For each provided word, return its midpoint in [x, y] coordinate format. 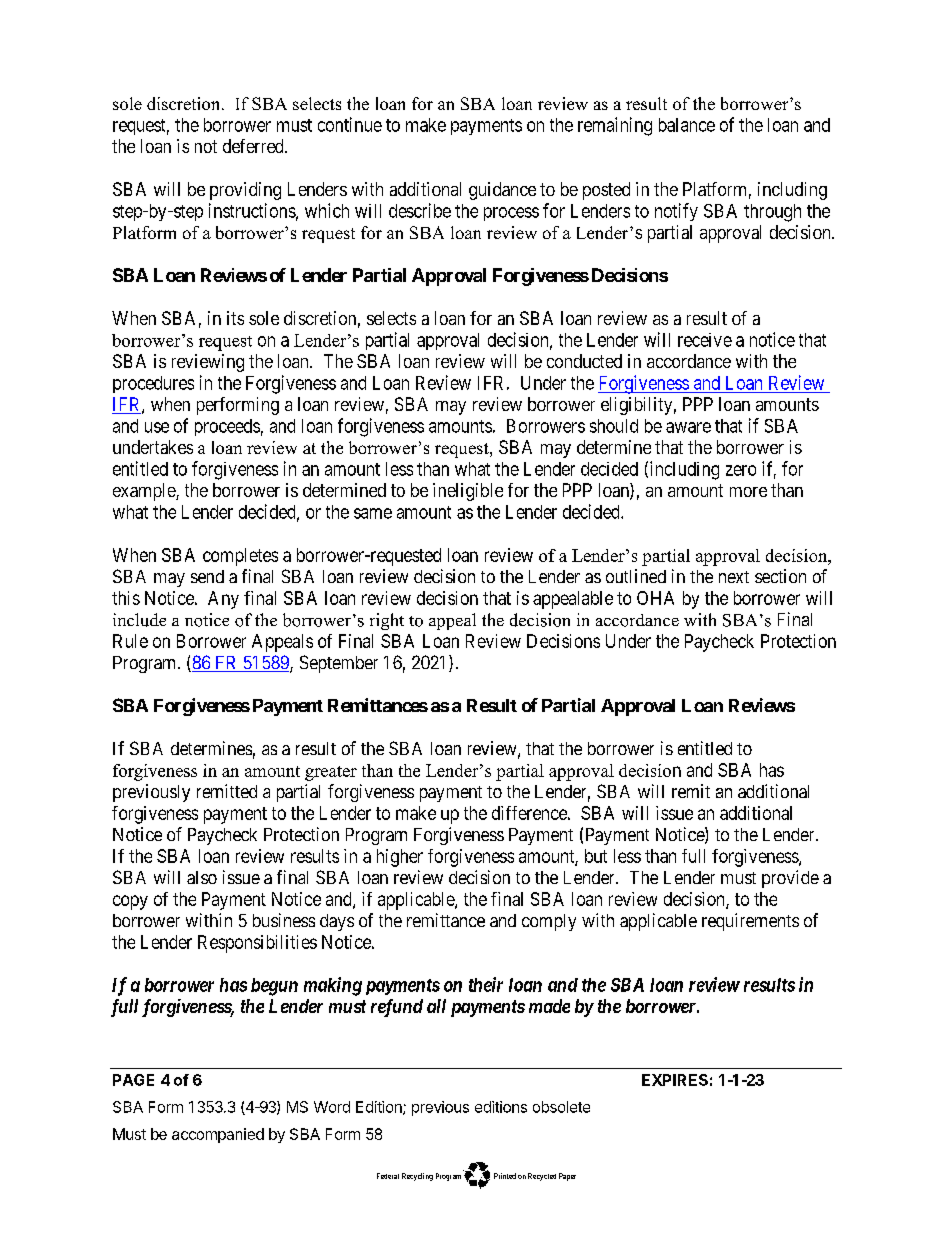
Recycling [417, 1177]
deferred [254, 146]
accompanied [218, 1135]
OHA [655, 598]
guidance [502, 191]
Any [223, 600]
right [387, 621]
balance [687, 125]
